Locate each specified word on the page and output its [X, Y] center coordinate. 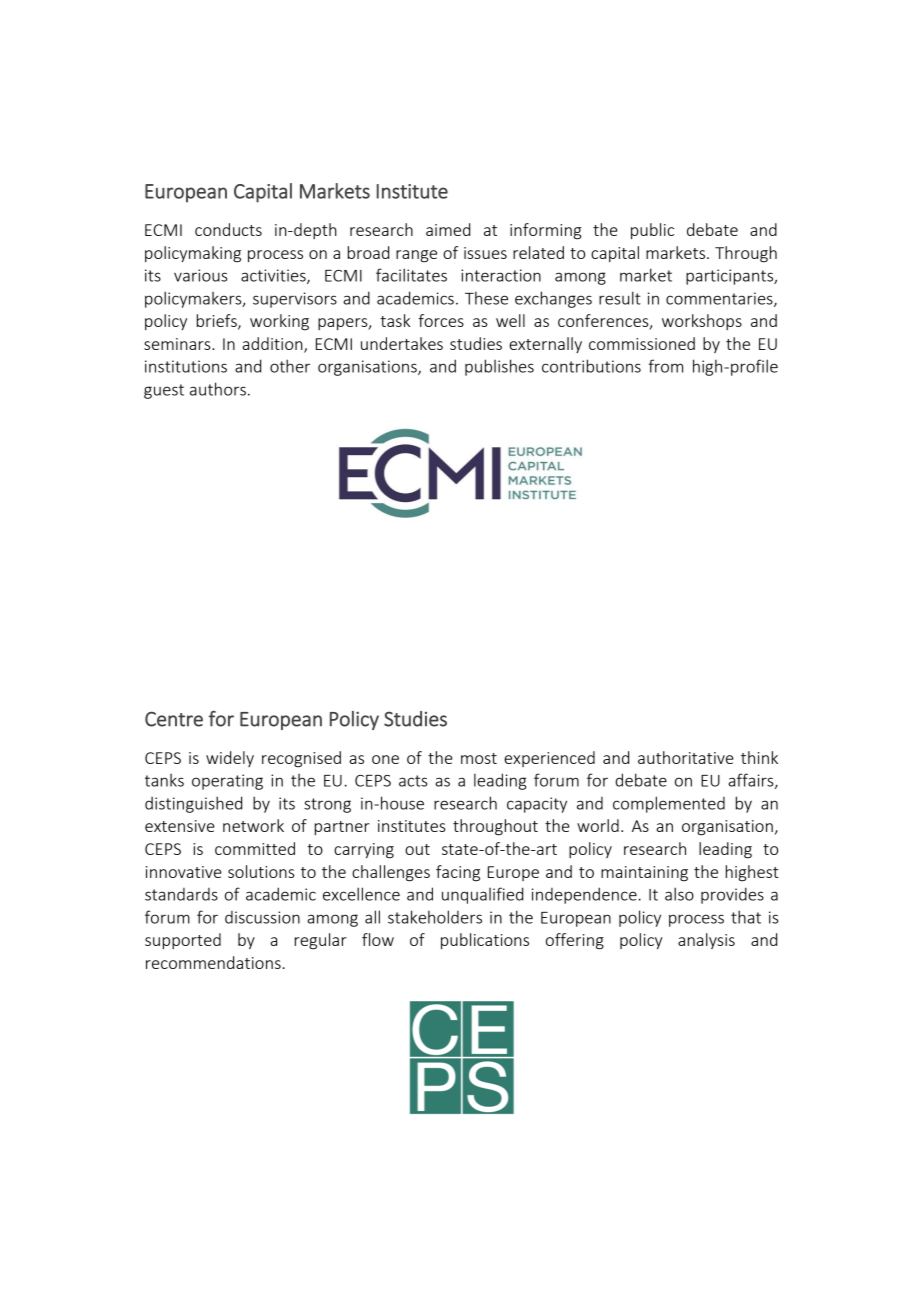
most [479, 758]
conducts [228, 229]
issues [485, 253]
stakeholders [435, 917]
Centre [174, 719]
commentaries [720, 299]
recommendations [213, 962]
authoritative [686, 757]
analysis [706, 941]
